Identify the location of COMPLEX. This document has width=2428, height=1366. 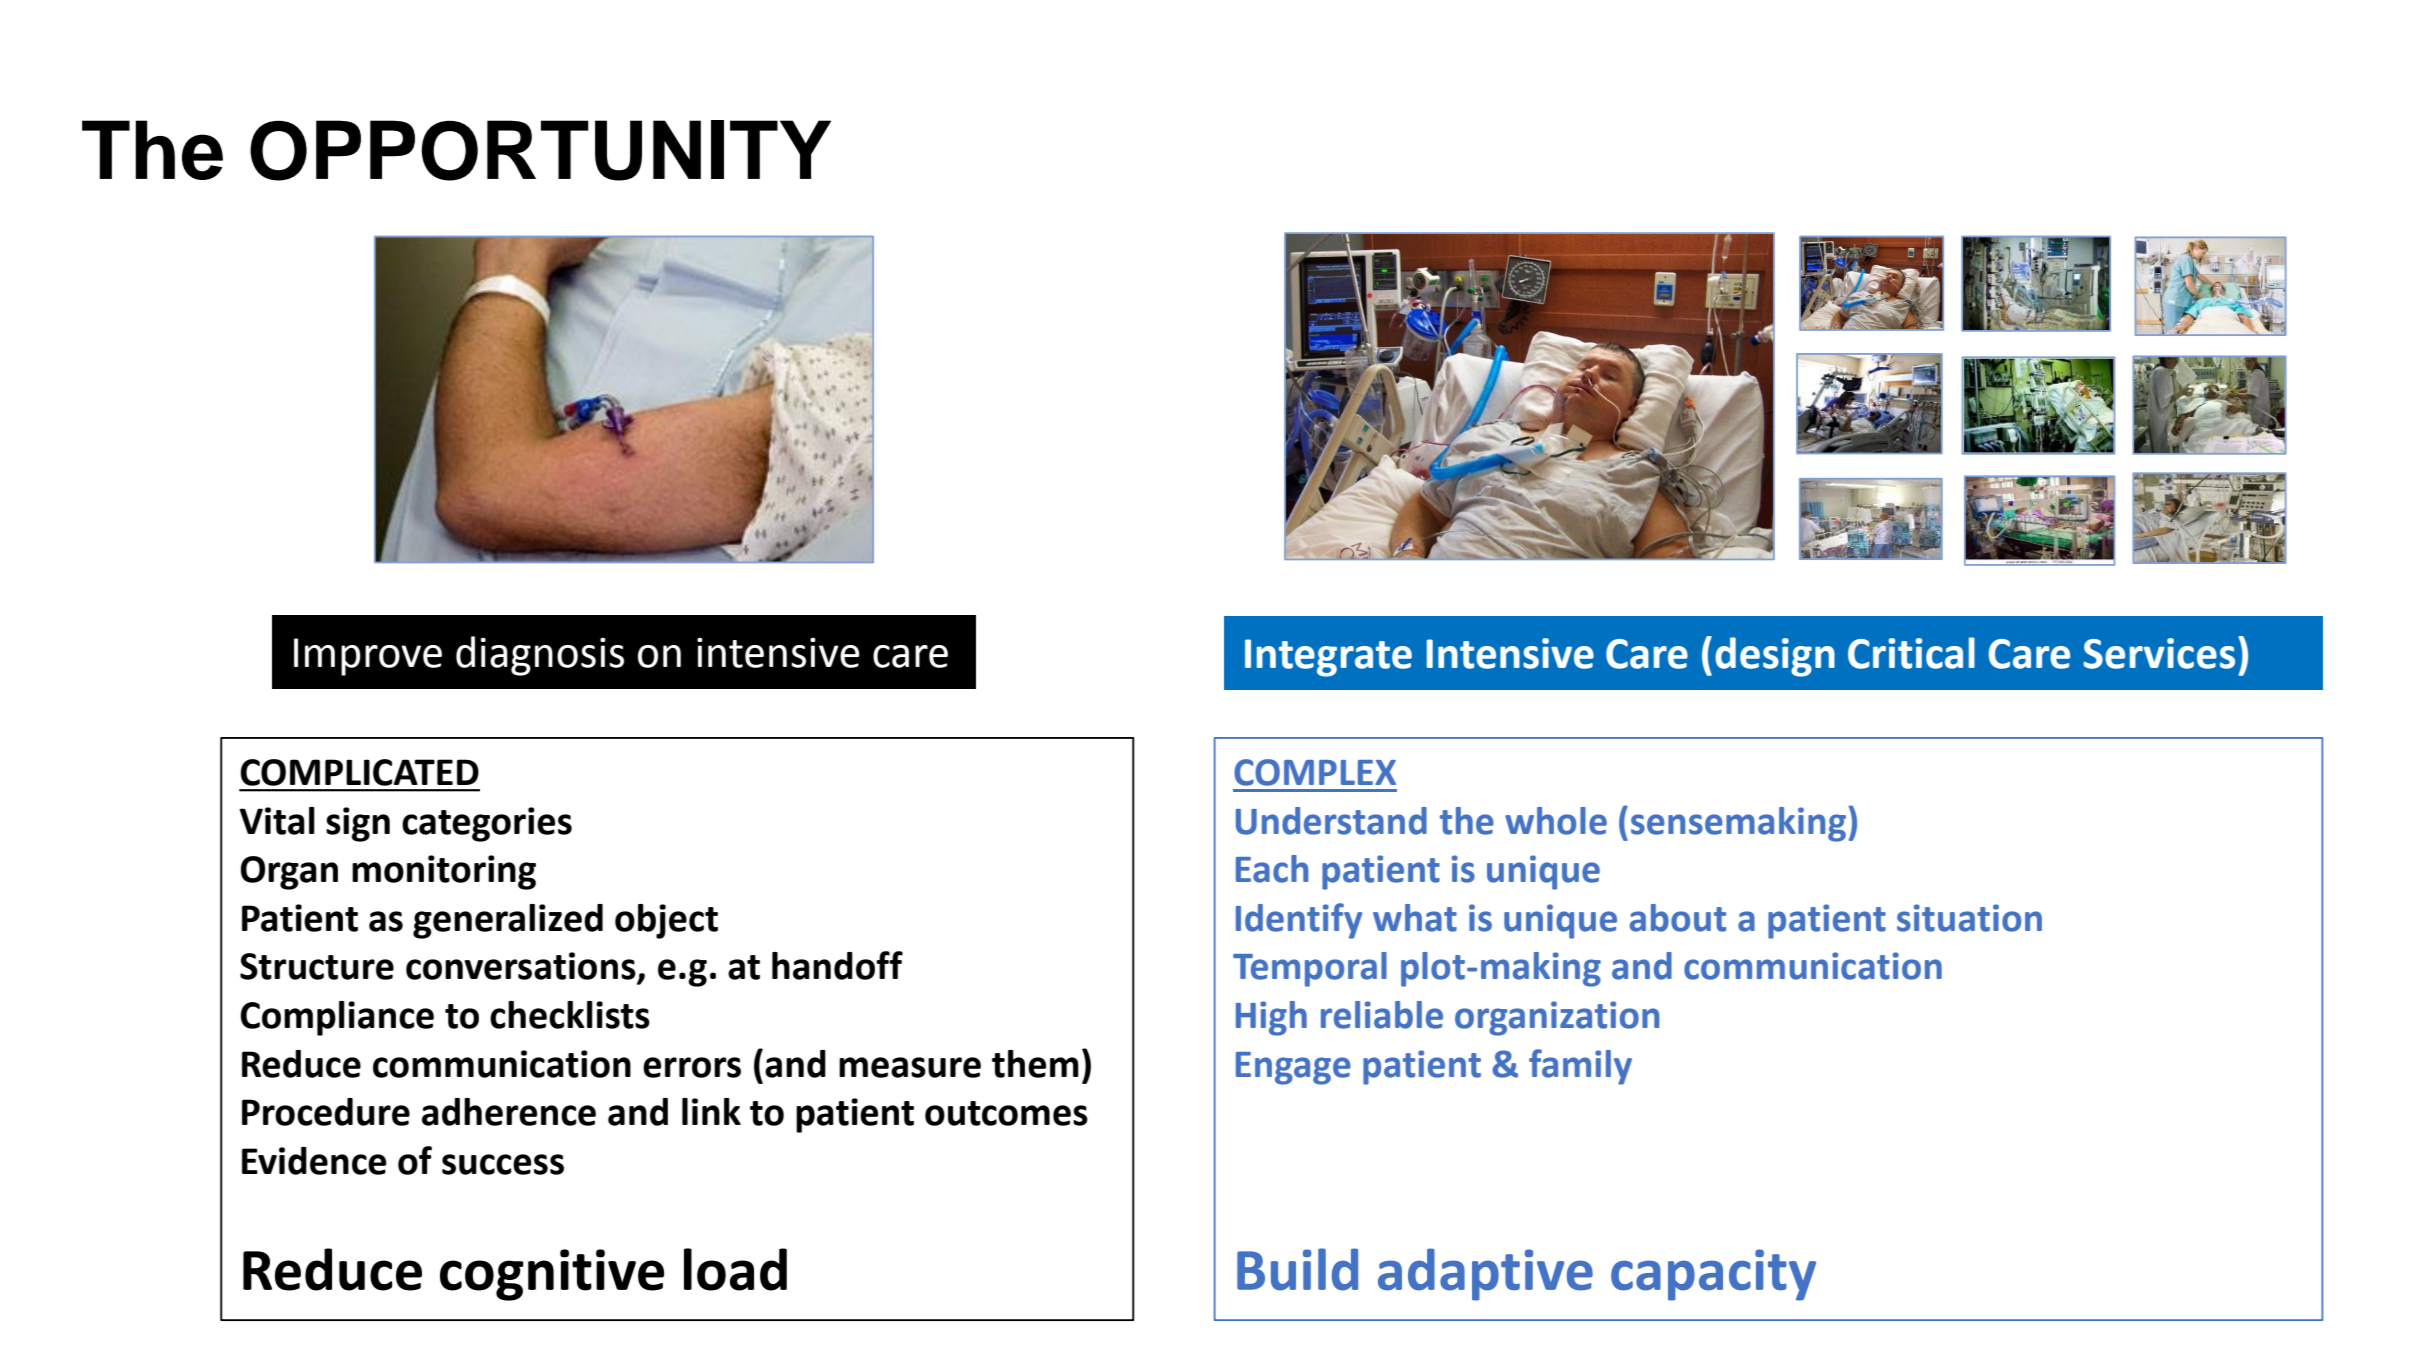
(1315, 772).
